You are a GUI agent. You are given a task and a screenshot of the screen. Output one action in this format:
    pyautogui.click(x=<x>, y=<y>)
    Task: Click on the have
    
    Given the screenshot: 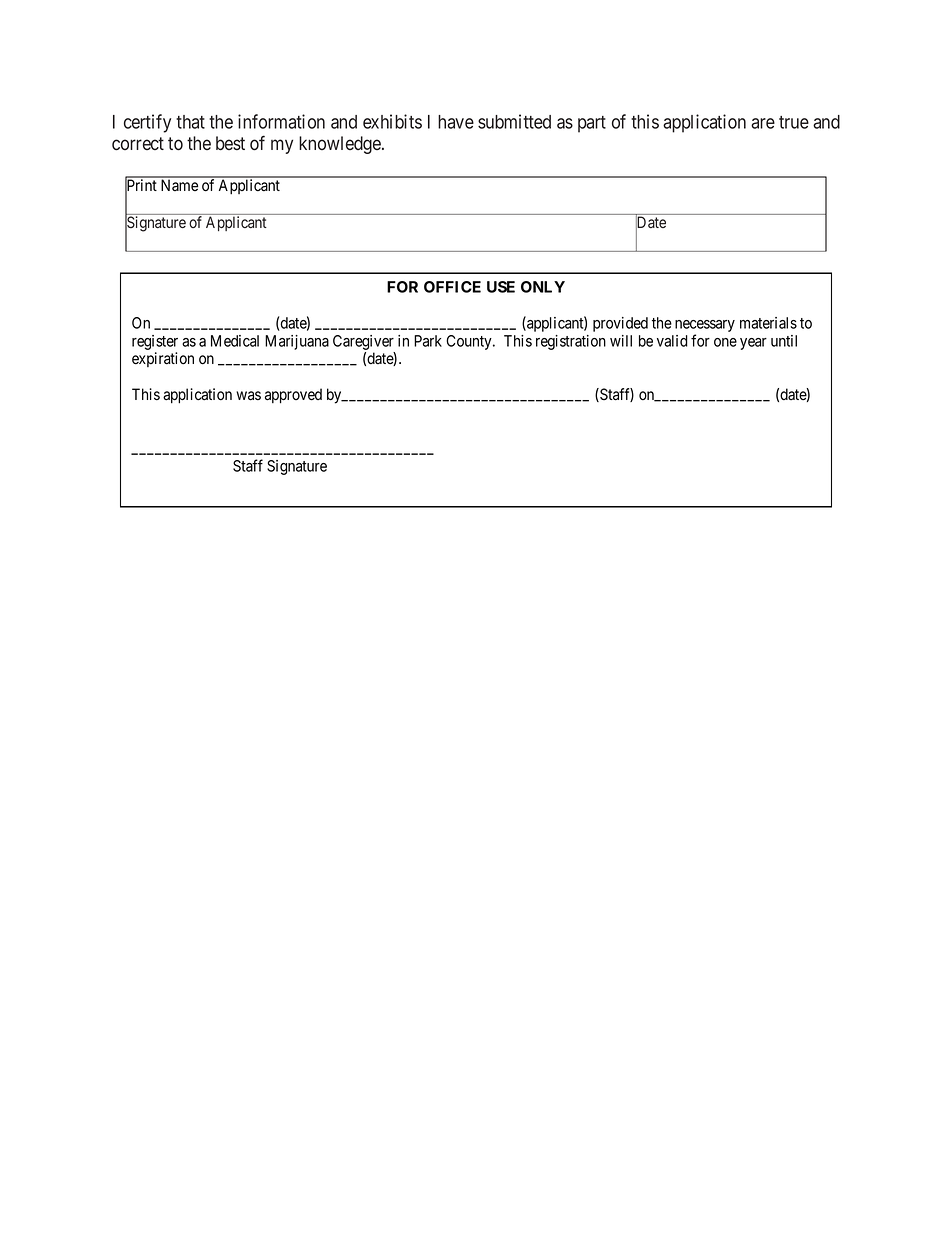 What is the action you would take?
    pyautogui.click(x=456, y=122)
